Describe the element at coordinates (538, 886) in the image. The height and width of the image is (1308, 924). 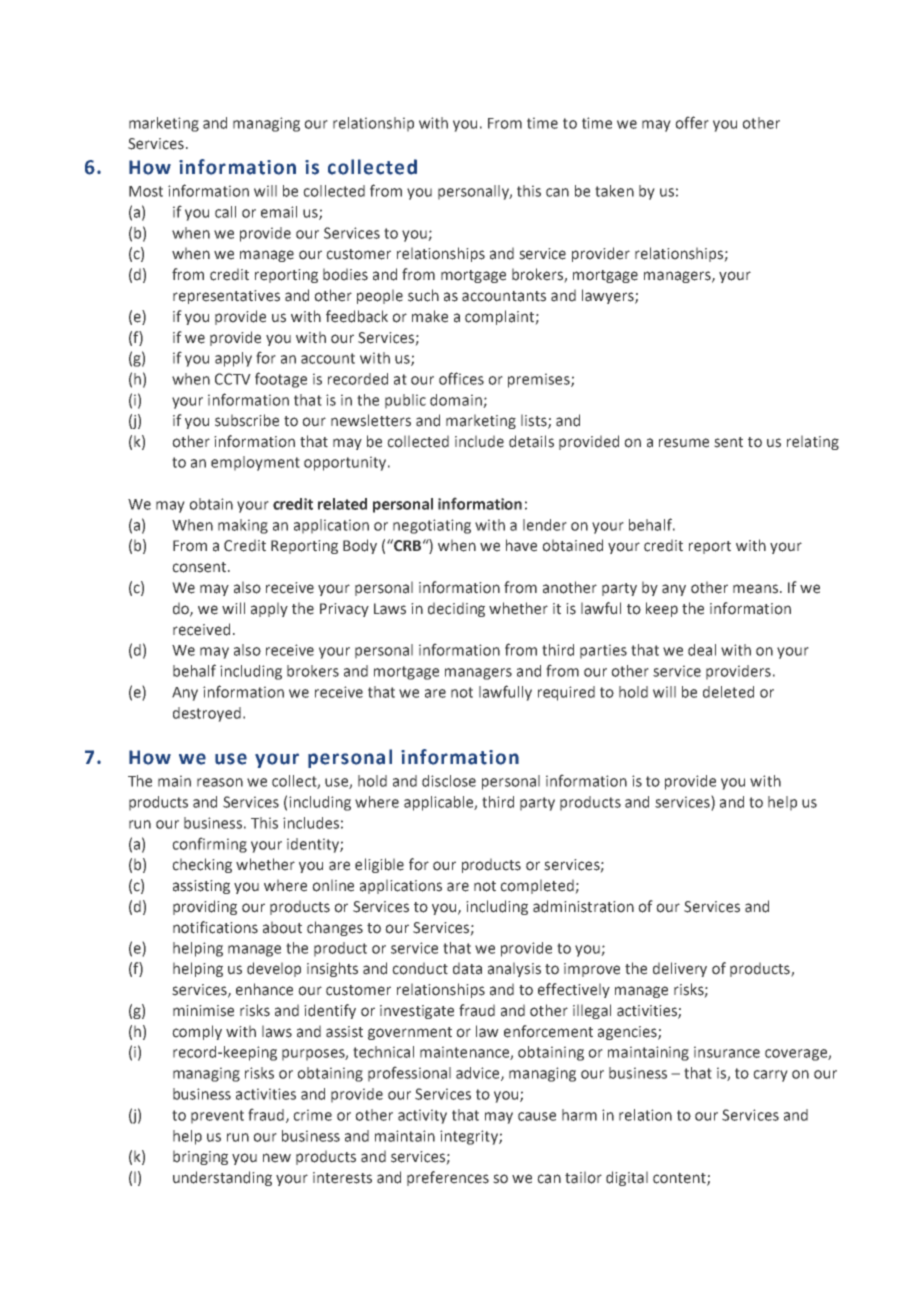
I see `completed` at that location.
